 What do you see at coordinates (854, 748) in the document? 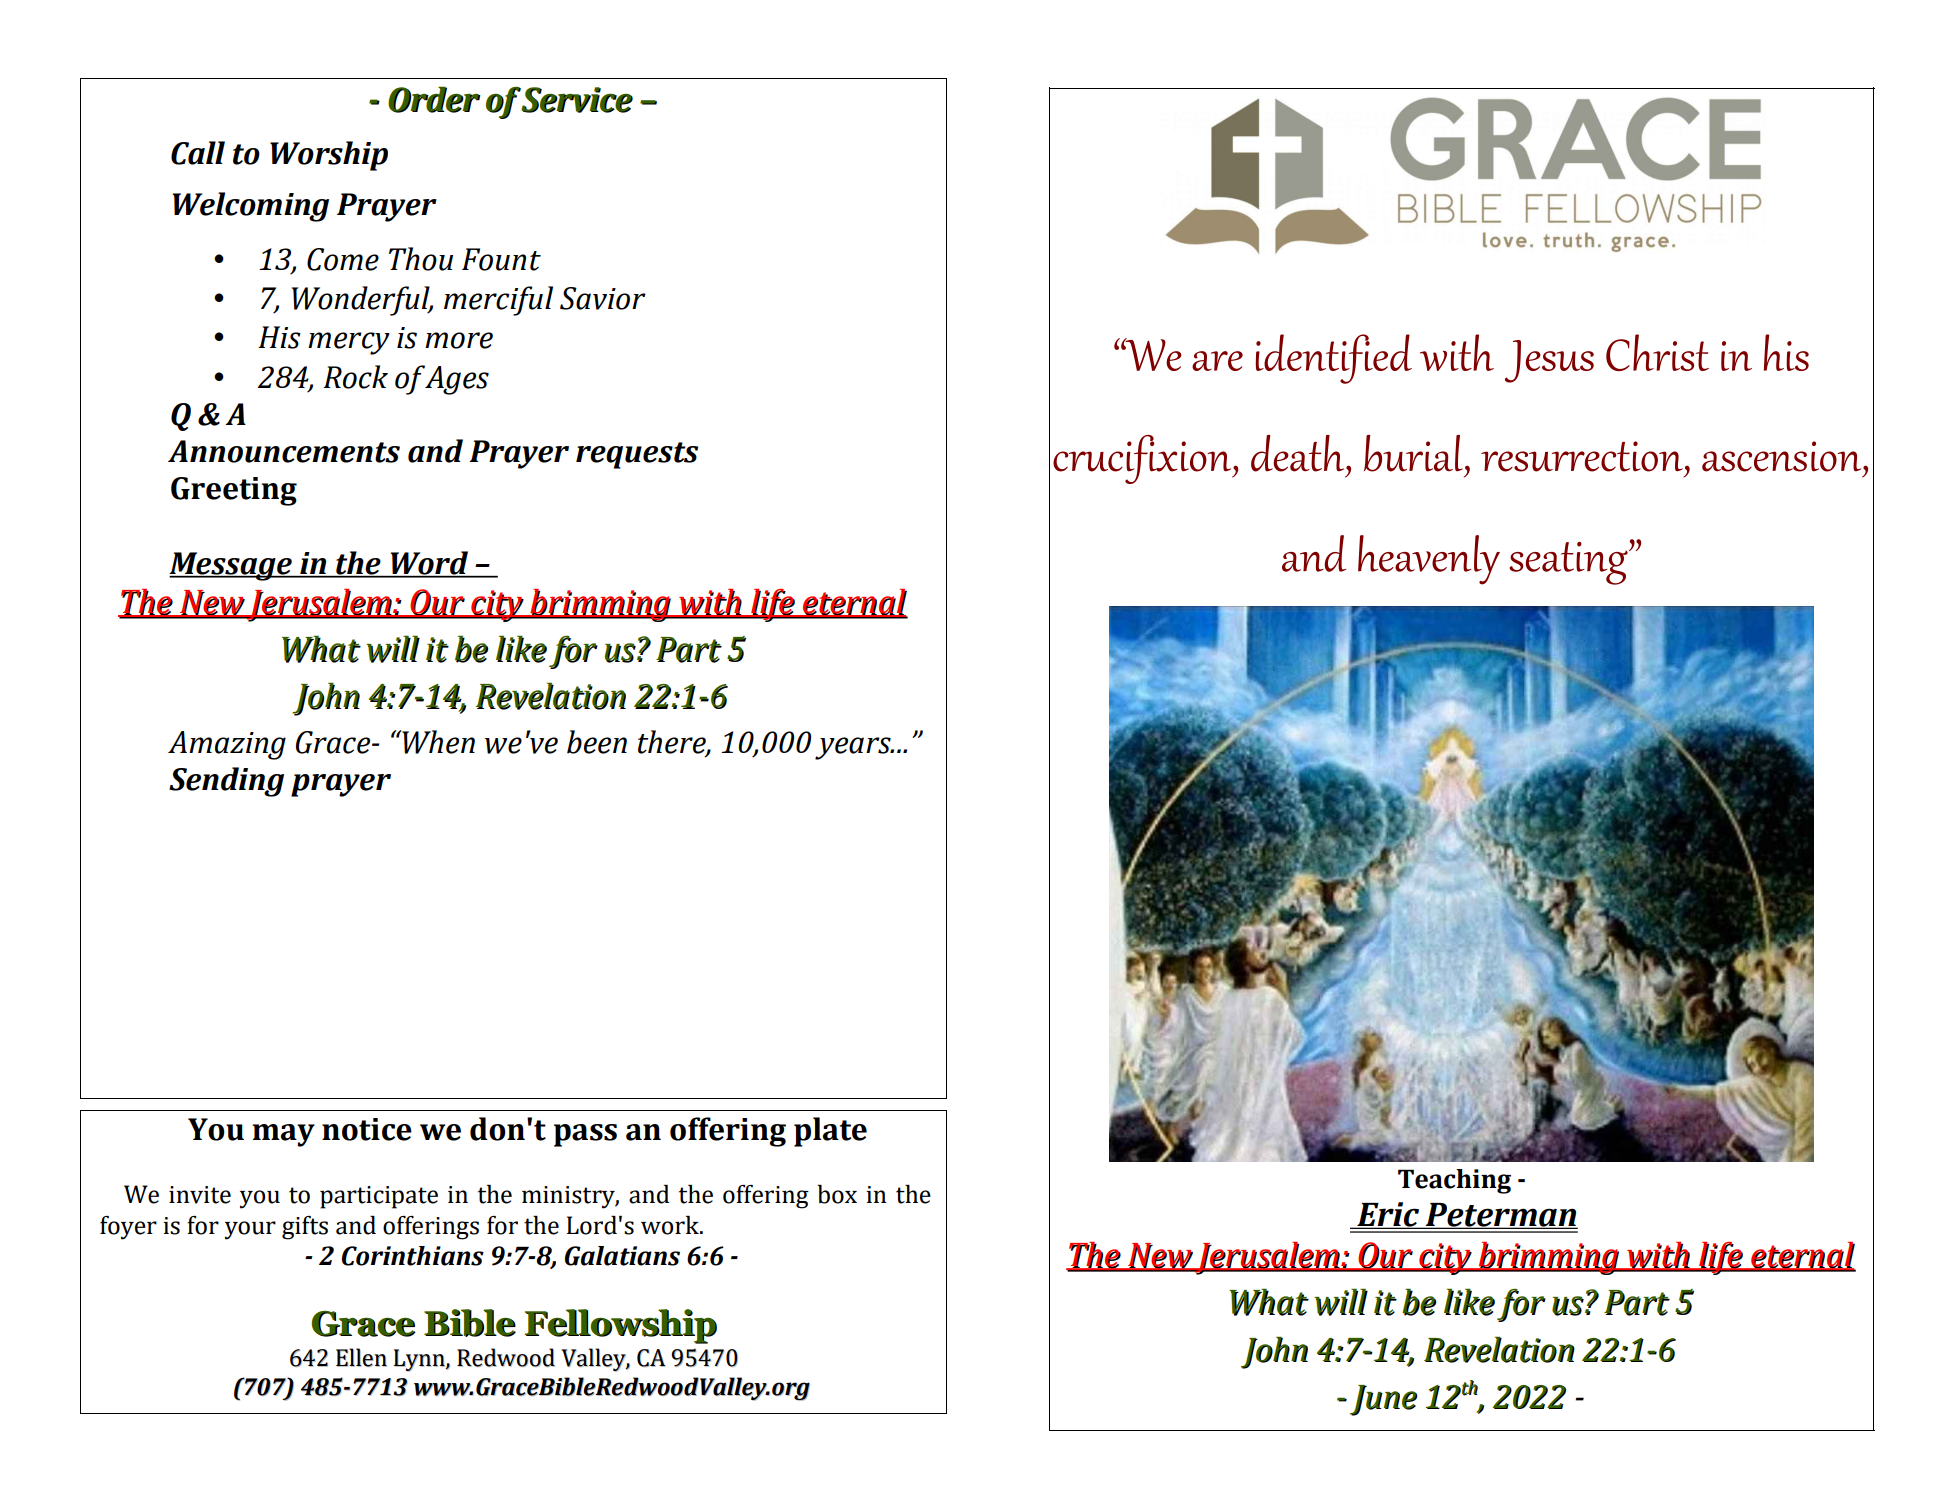
I see `years` at bounding box center [854, 748].
